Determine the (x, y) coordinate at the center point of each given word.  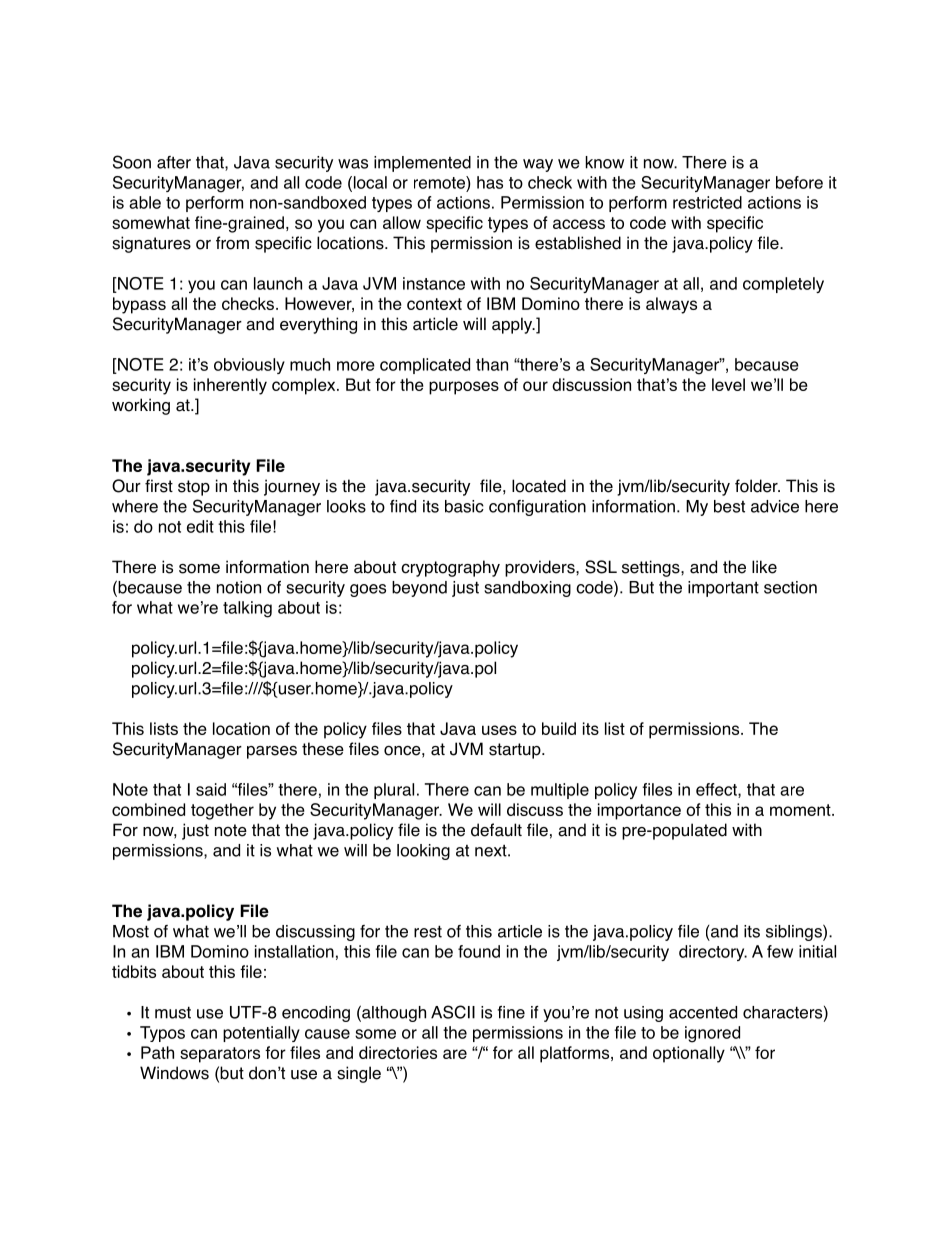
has (490, 182)
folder (757, 486)
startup (516, 751)
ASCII (453, 1012)
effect (717, 790)
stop (194, 488)
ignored (712, 1034)
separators (220, 1055)
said (211, 789)
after (174, 162)
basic (464, 506)
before (799, 182)
